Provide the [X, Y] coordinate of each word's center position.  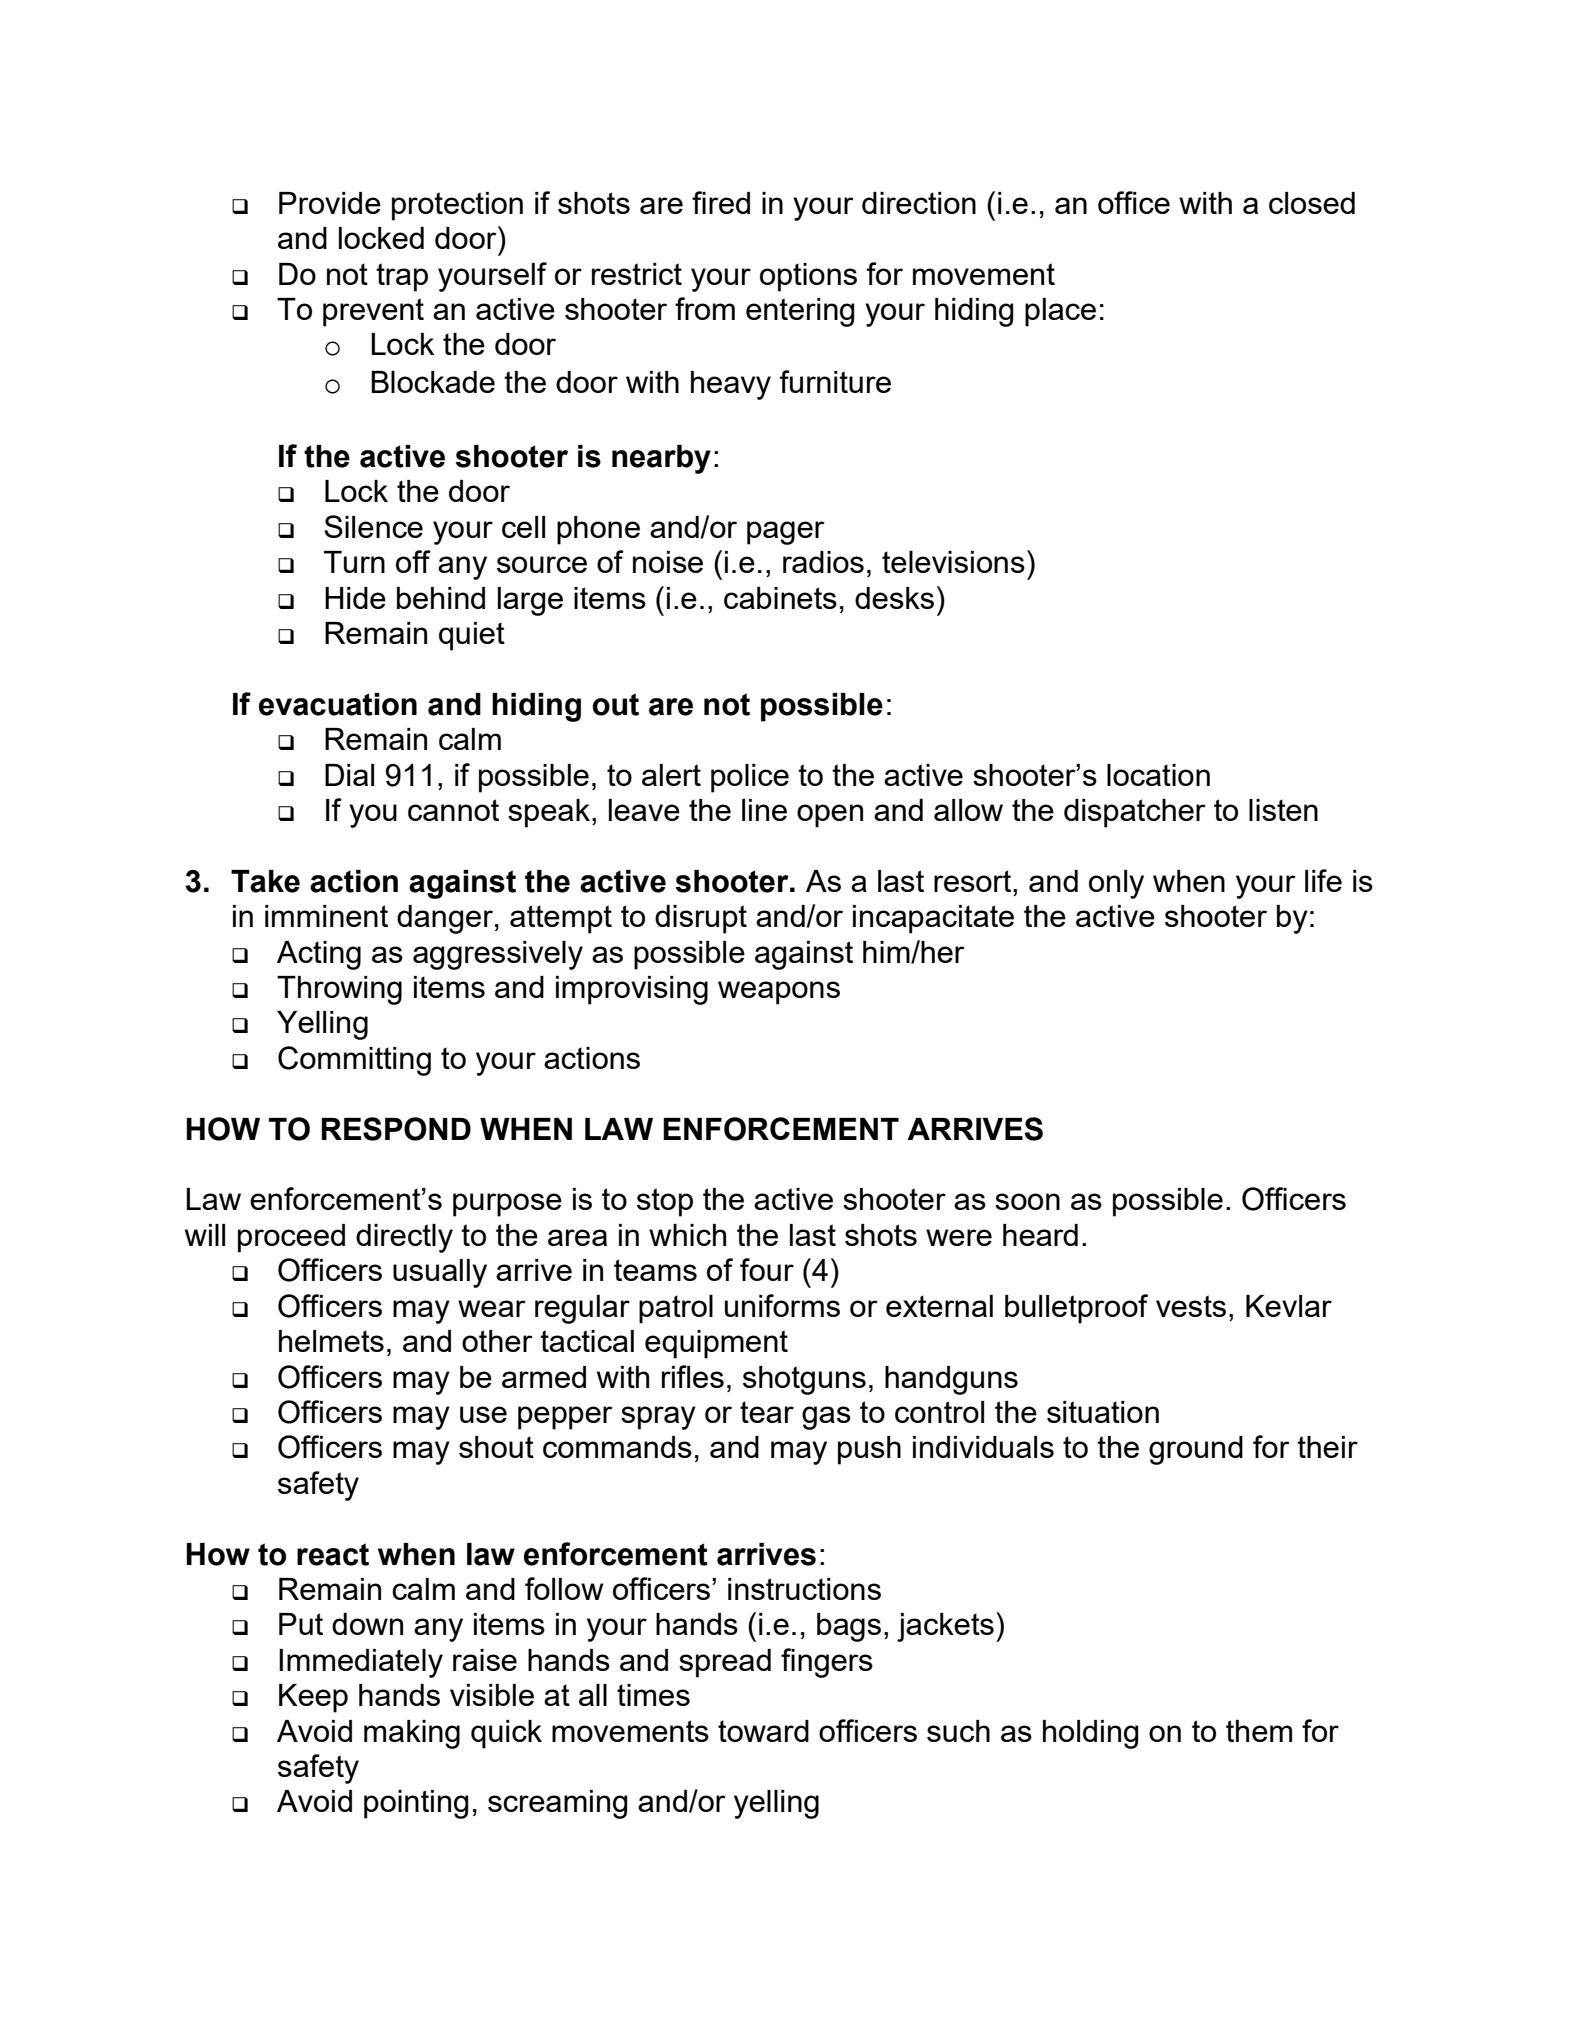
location [1158, 775]
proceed [291, 1238]
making [412, 1734]
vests [1191, 1306]
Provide [330, 203]
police [750, 778]
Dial [349, 775]
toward [763, 1731]
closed [1312, 203]
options [808, 277]
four [767, 1269]
